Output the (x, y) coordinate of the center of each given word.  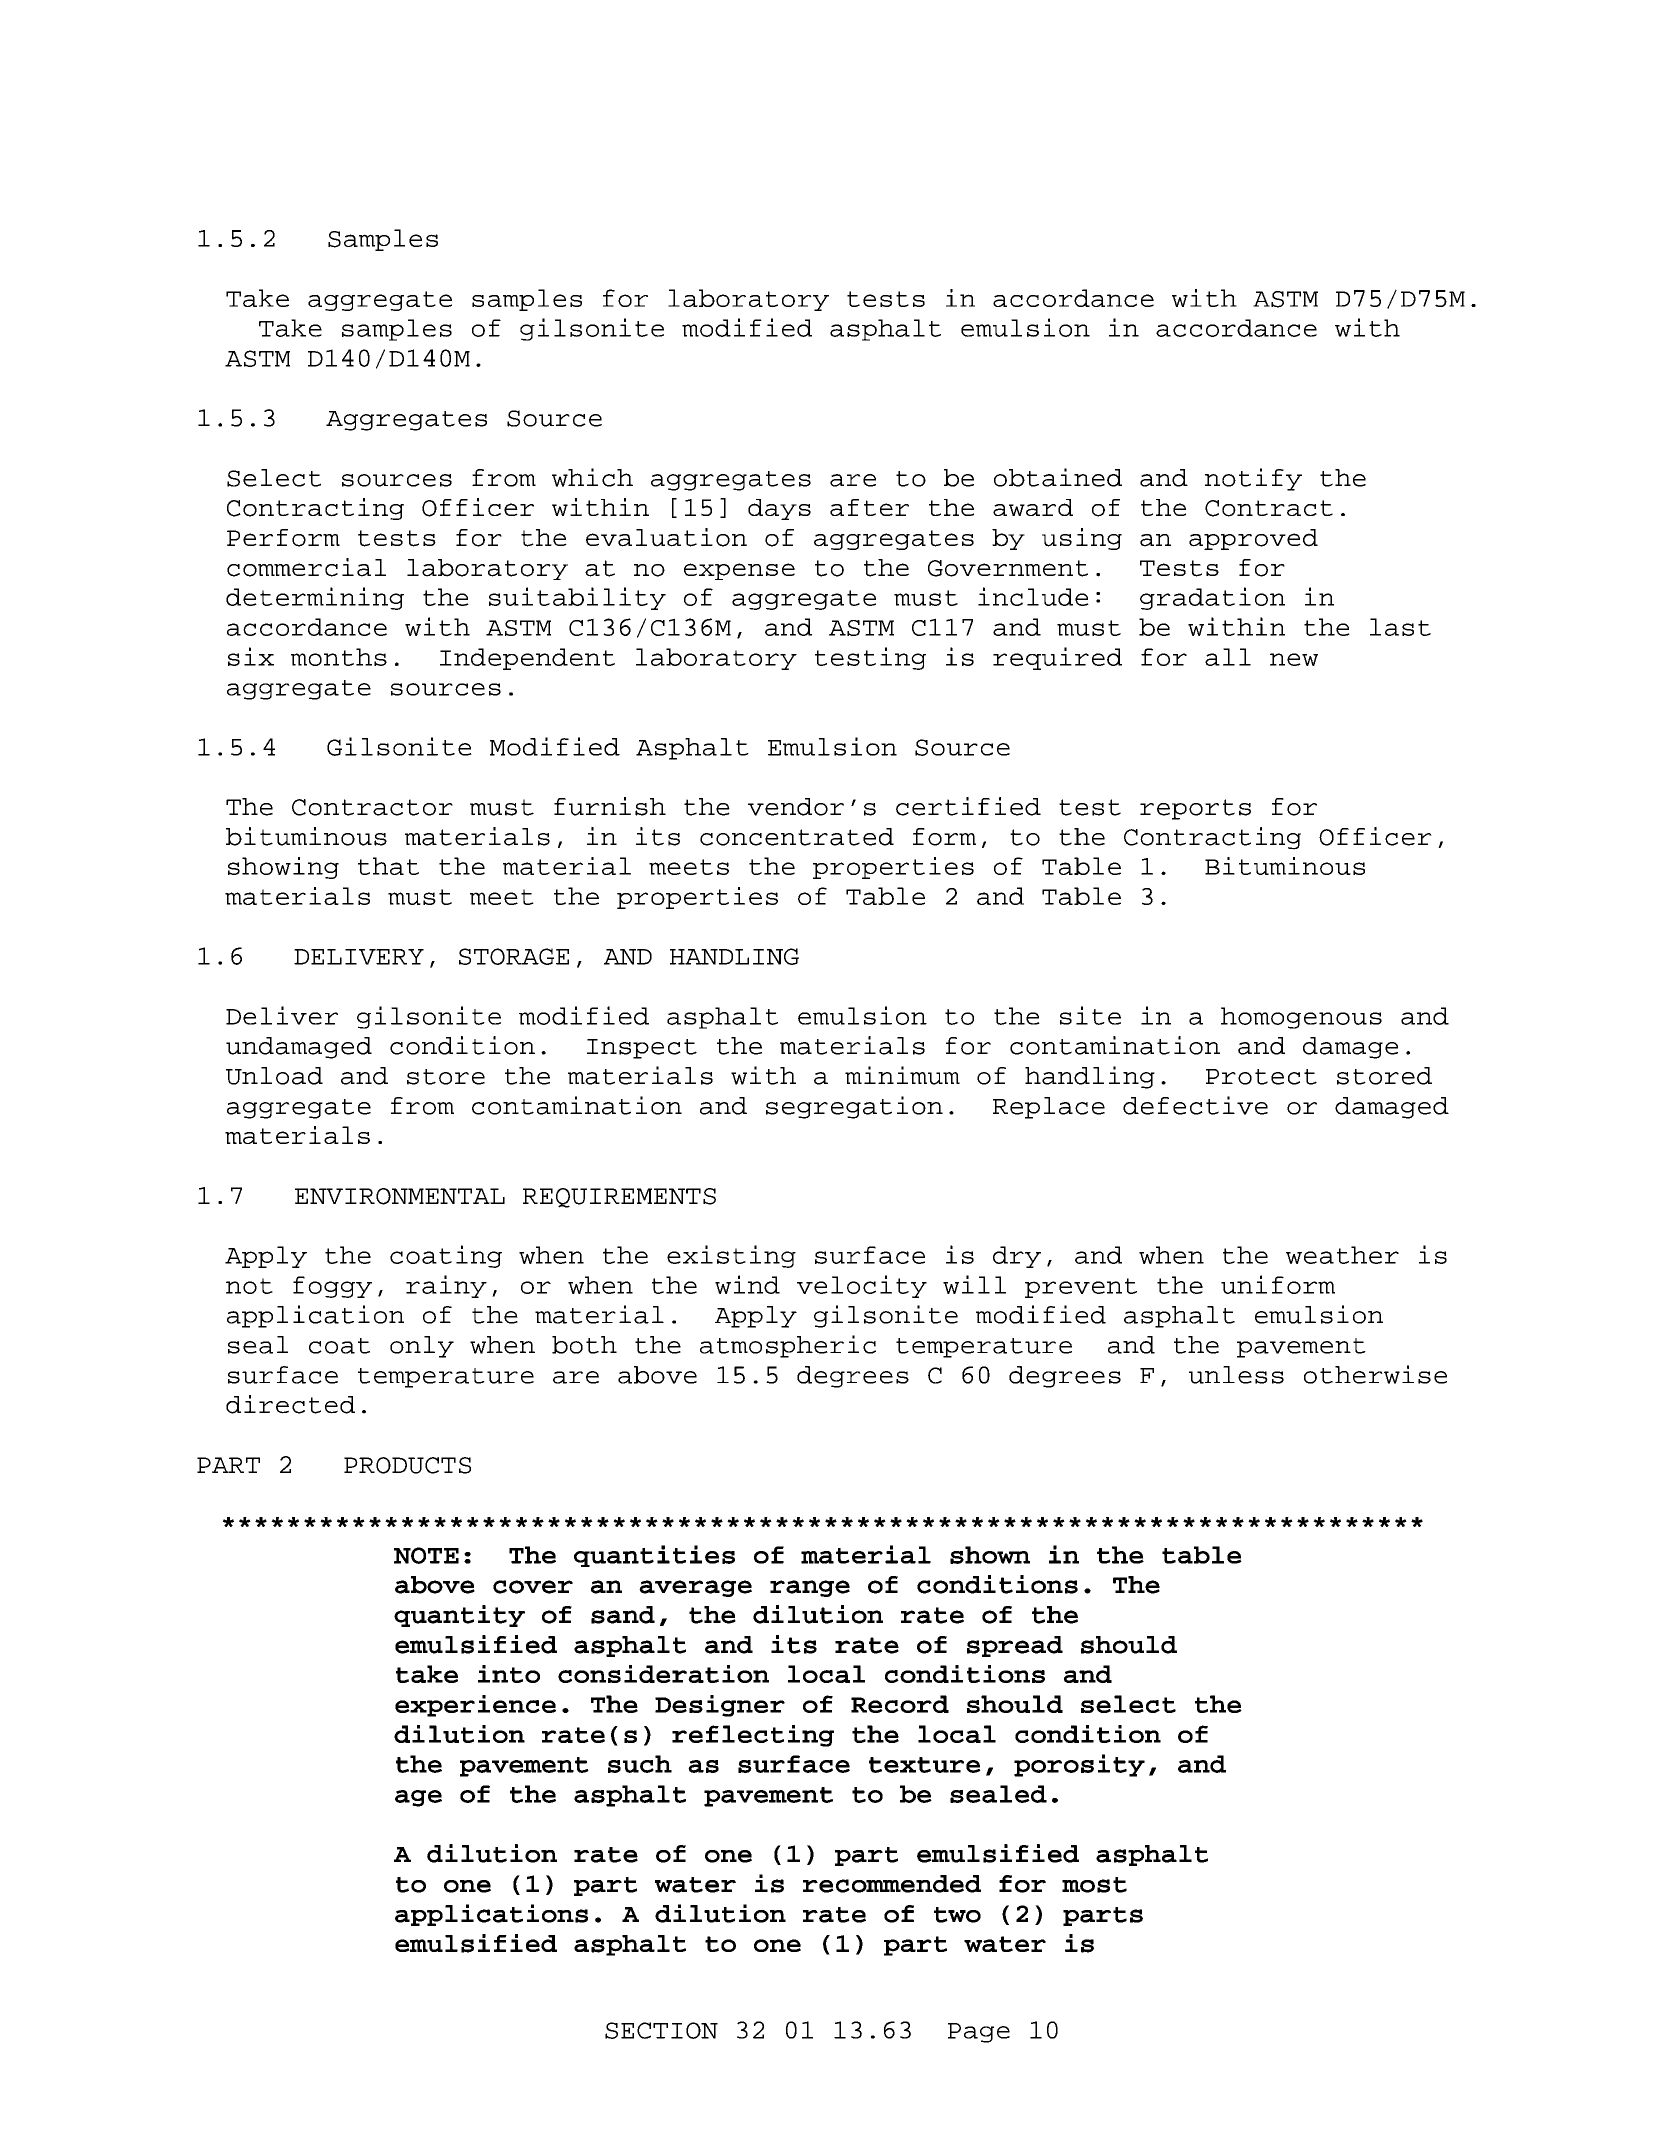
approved (1253, 539)
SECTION (661, 2030)
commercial (306, 567)
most (1094, 1885)
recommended (892, 1884)
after (869, 507)
